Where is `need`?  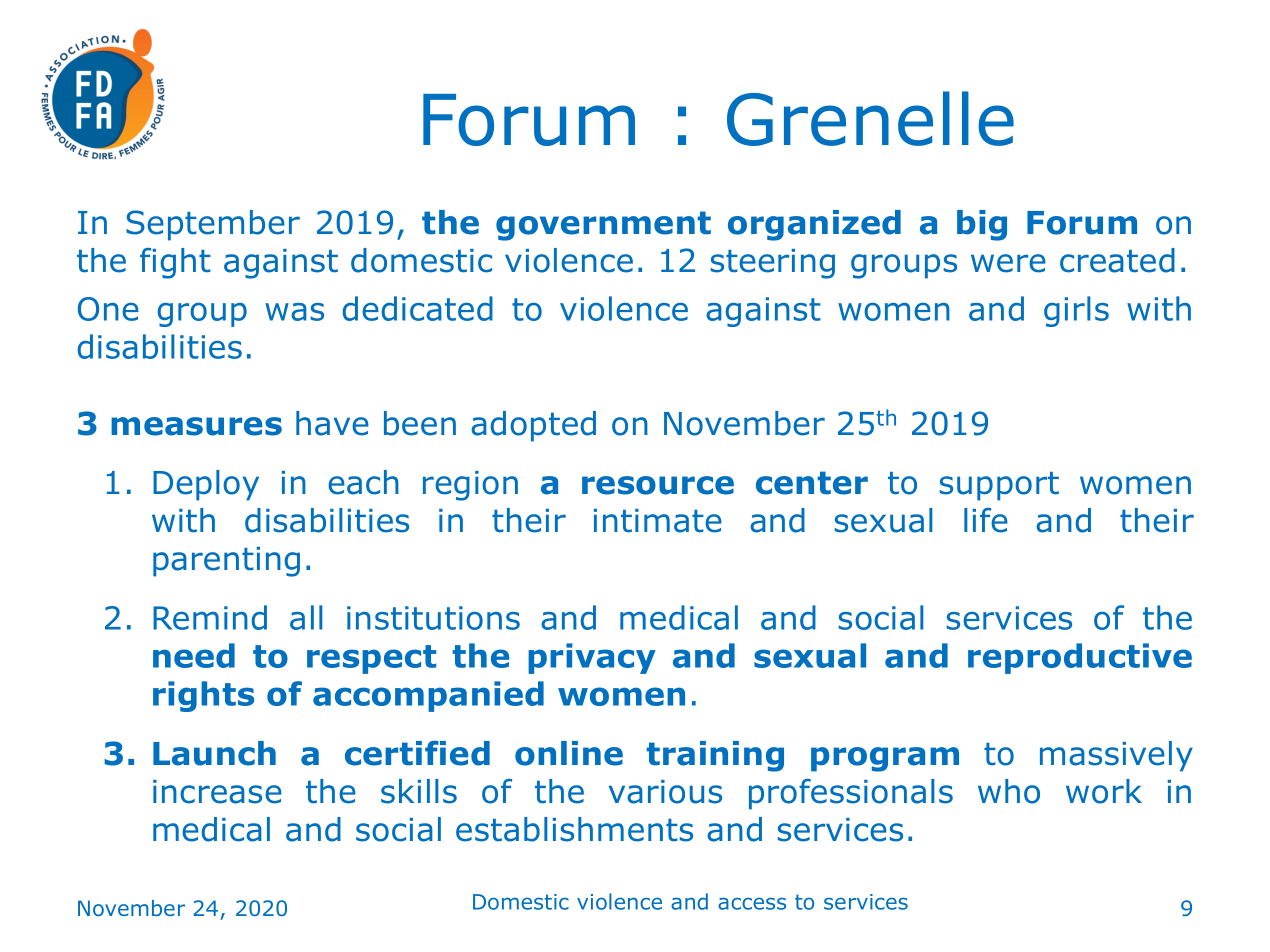
need is located at coordinates (194, 655).
